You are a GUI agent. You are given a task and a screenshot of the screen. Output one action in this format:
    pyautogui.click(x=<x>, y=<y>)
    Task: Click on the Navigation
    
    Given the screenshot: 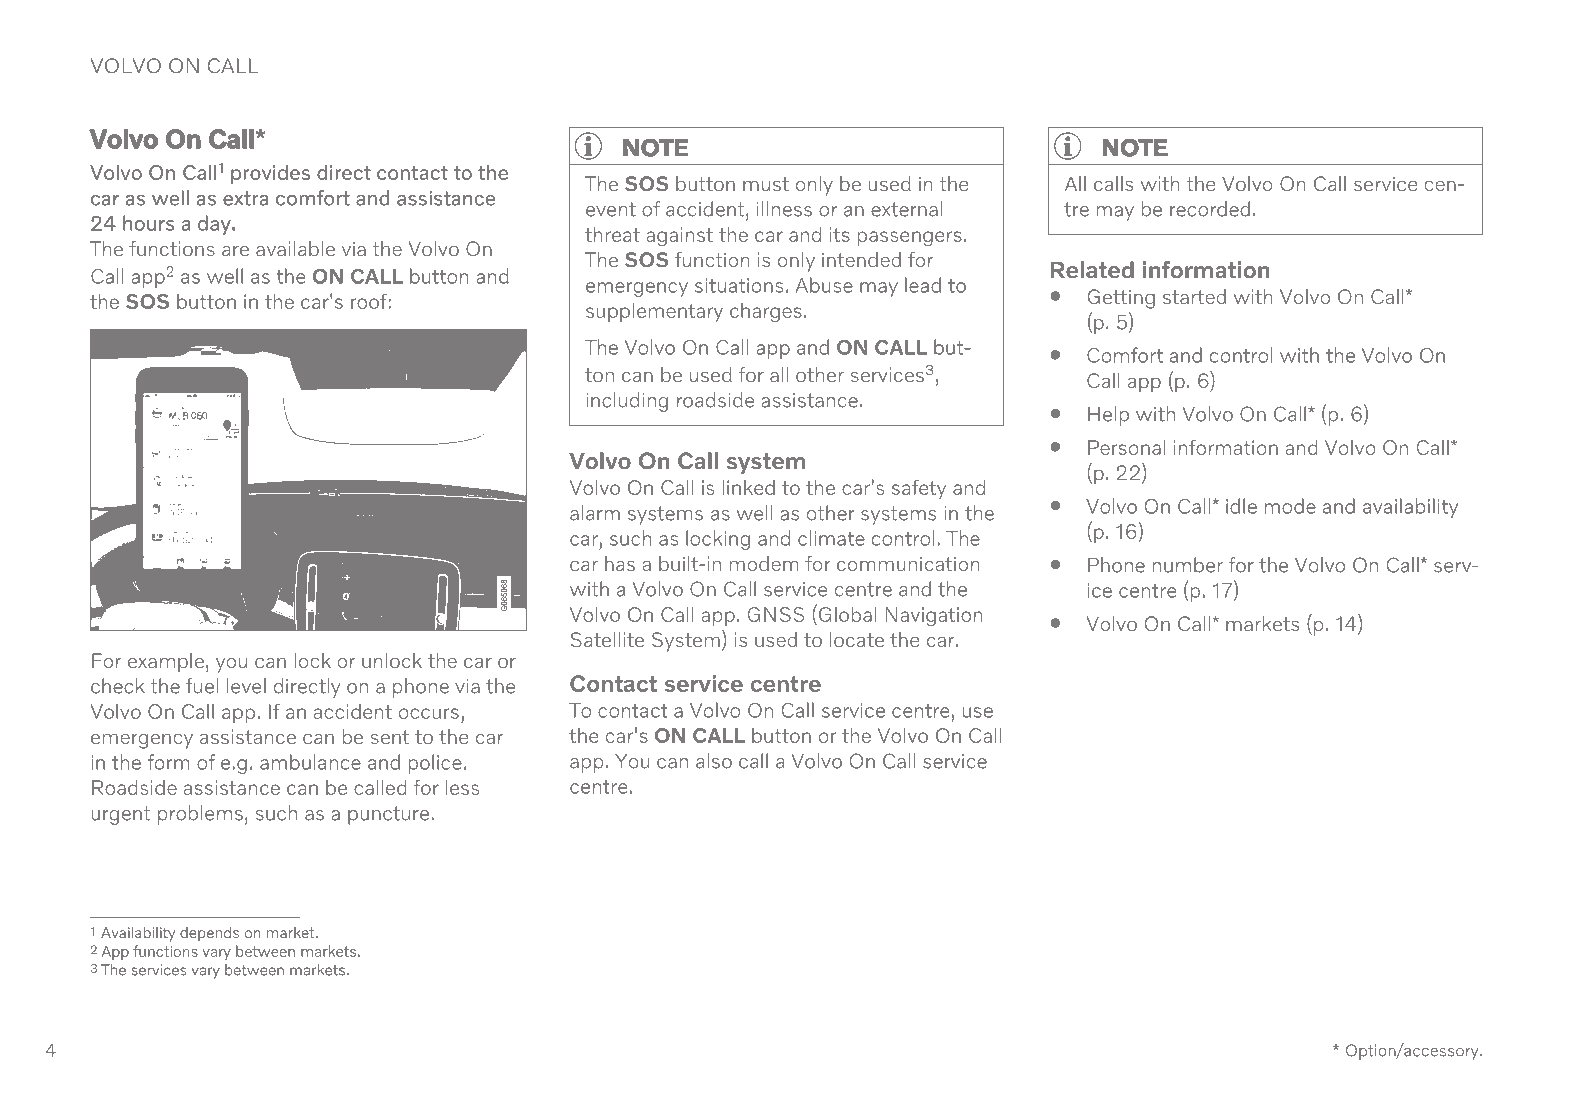 What is the action you would take?
    pyautogui.click(x=933, y=617)
